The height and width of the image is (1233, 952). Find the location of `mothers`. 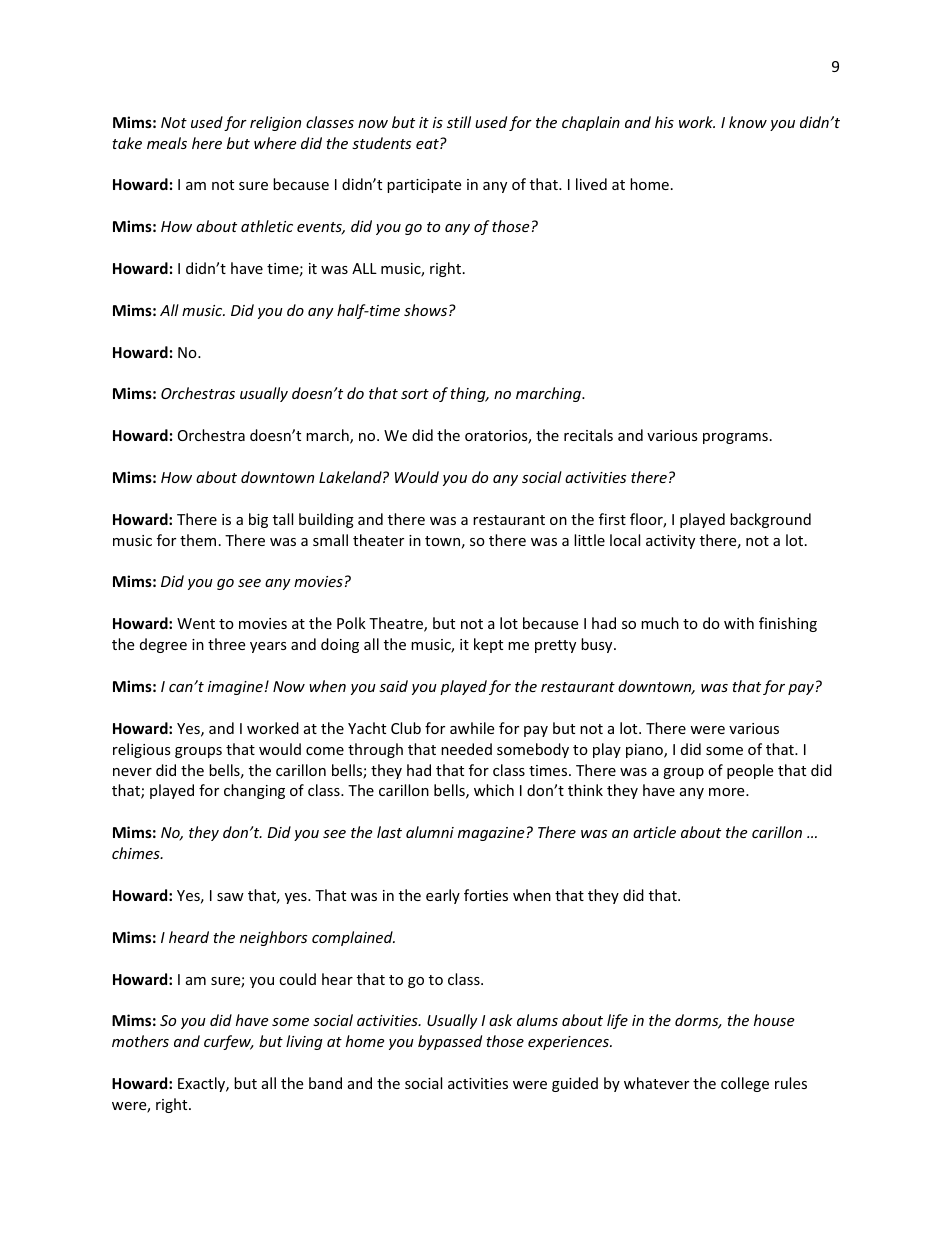

mothers is located at coordinates (140, 1041).
